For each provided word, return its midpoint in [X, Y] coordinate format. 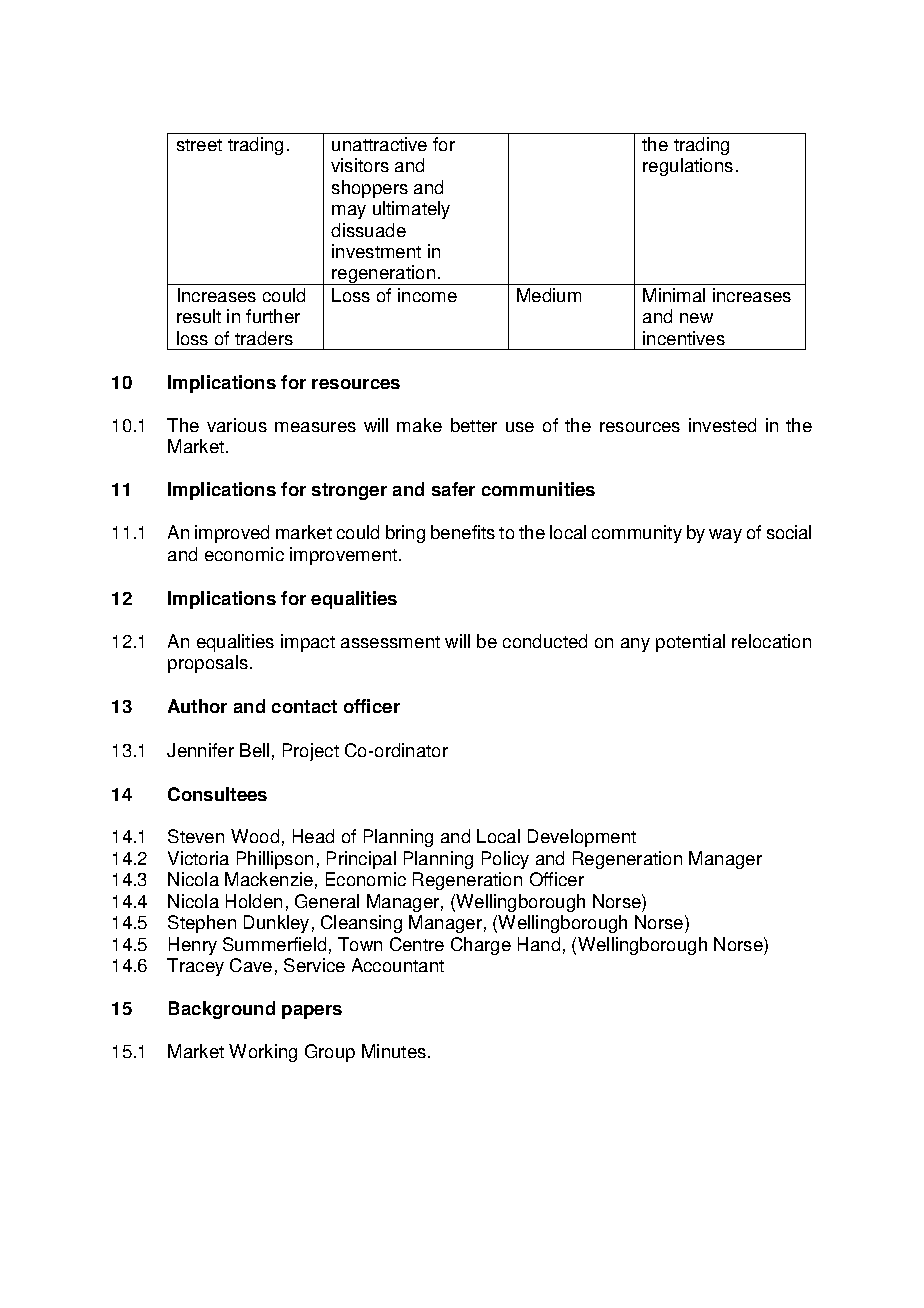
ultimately [411, 210]
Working [263, 1053]
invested [722, 425]
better [474, 425]
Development [582, 838]
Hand [539, 944]
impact [308, 643]
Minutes [395, 1051]
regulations [688, 167]
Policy [505, 860]
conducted [545, 641]
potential [690, 643]
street [199, 145]
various [237, 425]
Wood [255, 836]
